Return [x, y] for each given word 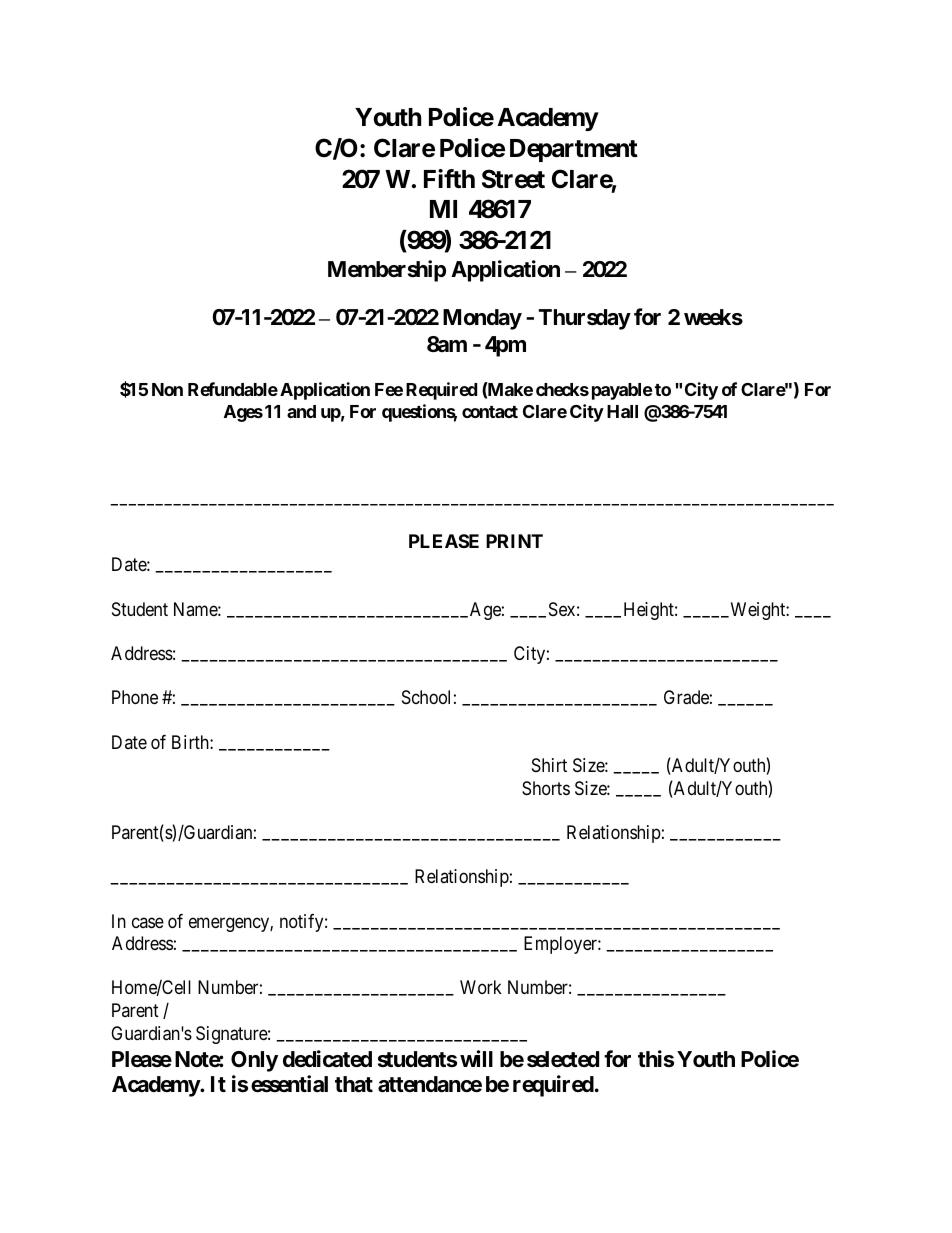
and [301, 411]
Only [254, 1061]
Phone [135, 697]
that [354, 1084]
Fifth [449, 178]
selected [563, 1059]
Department [574, 150]
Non [167, 389]
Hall [622, 411]
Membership [387, 271]
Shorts [546, 788]
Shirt [549, 765]
